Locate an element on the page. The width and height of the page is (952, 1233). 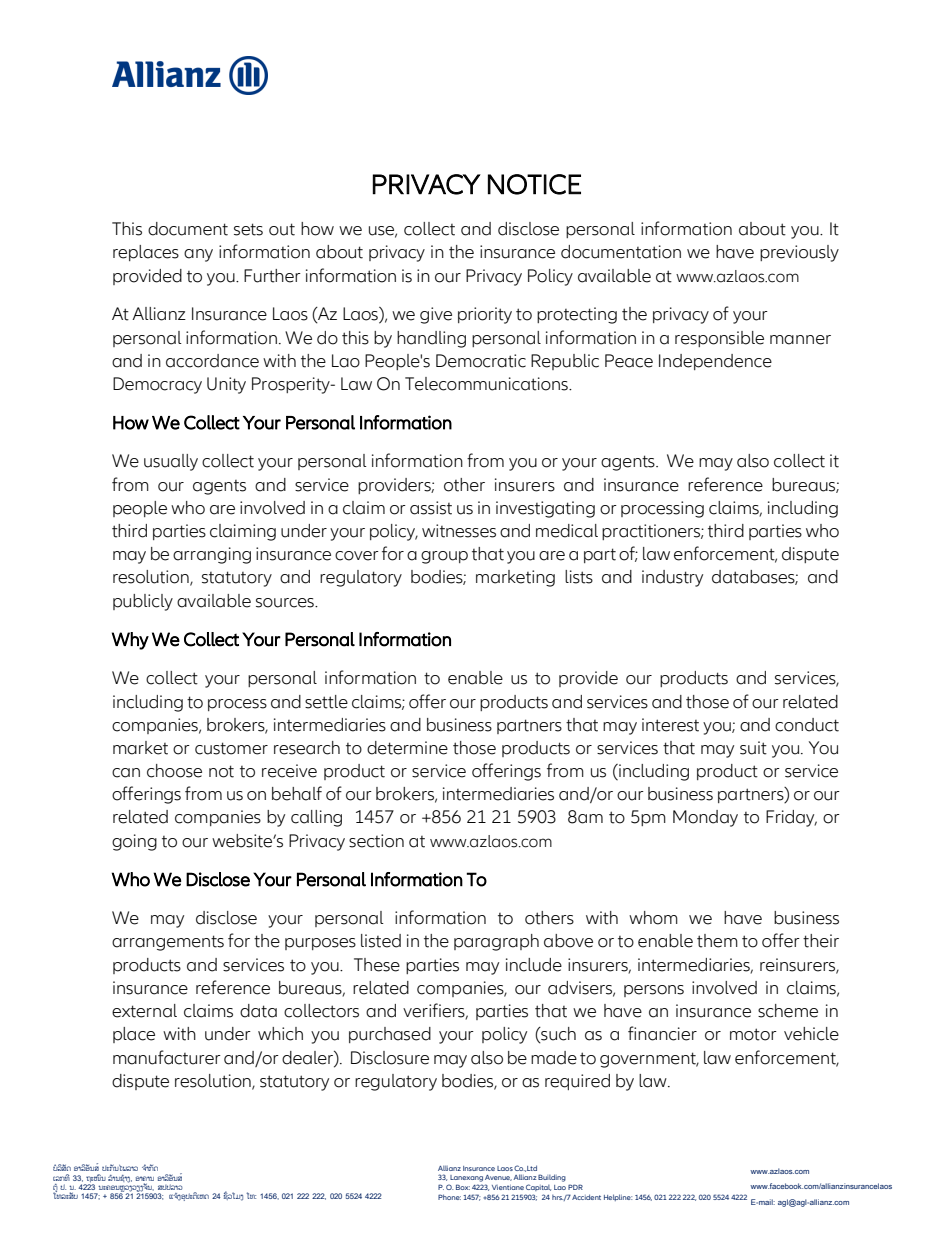
NOTICE is located at coordinates (534, 184).
